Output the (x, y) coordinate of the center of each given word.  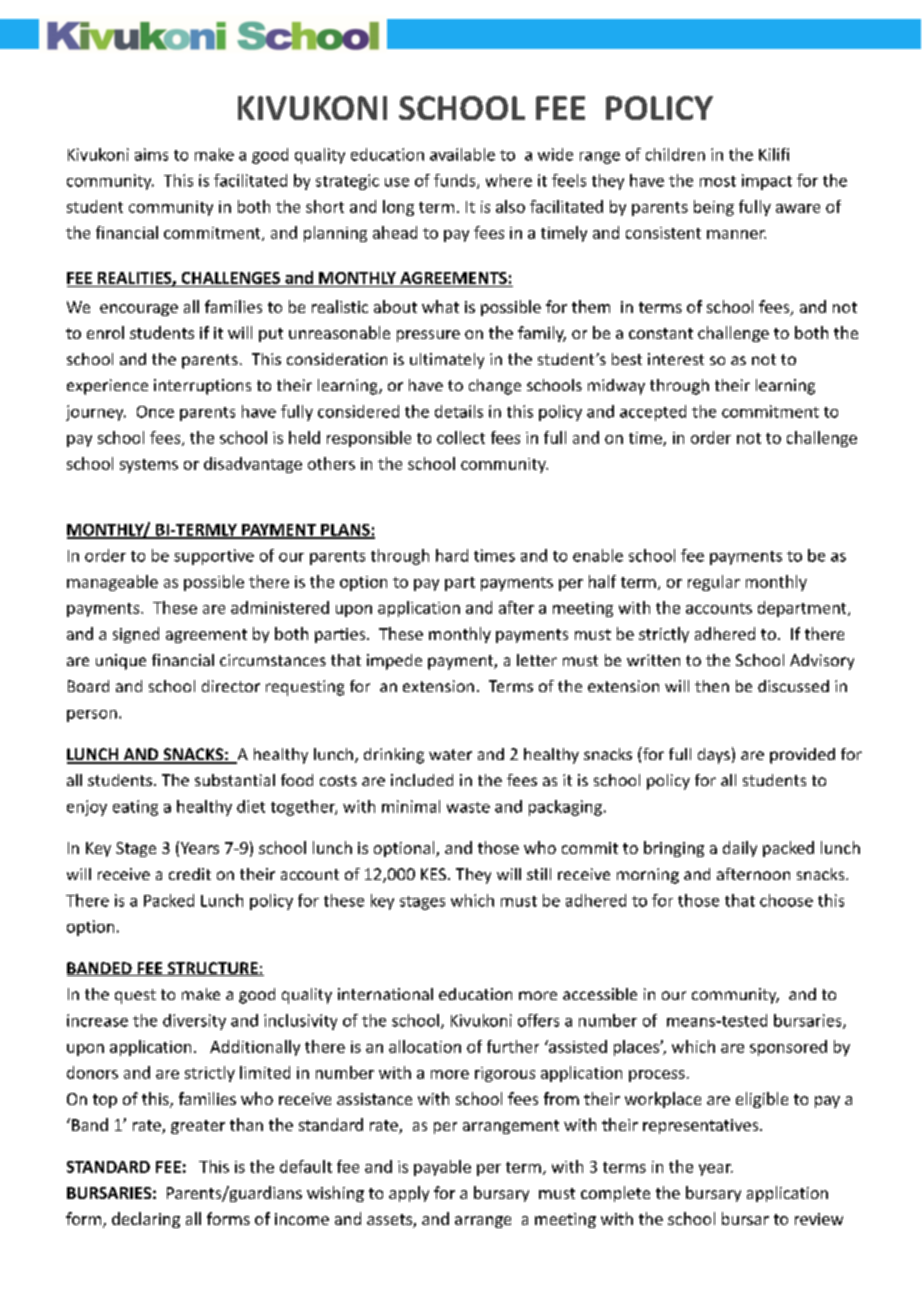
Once (155, 412)
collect (461, 437)
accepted (653, 413)
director (231, 686)
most (718, 181)
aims (151, 154)
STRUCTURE (212, 969)
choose (786, 900)
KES (433, 874)
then (712, 686)
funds (456, 181)
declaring (146, 1220)
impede (394, 662)
